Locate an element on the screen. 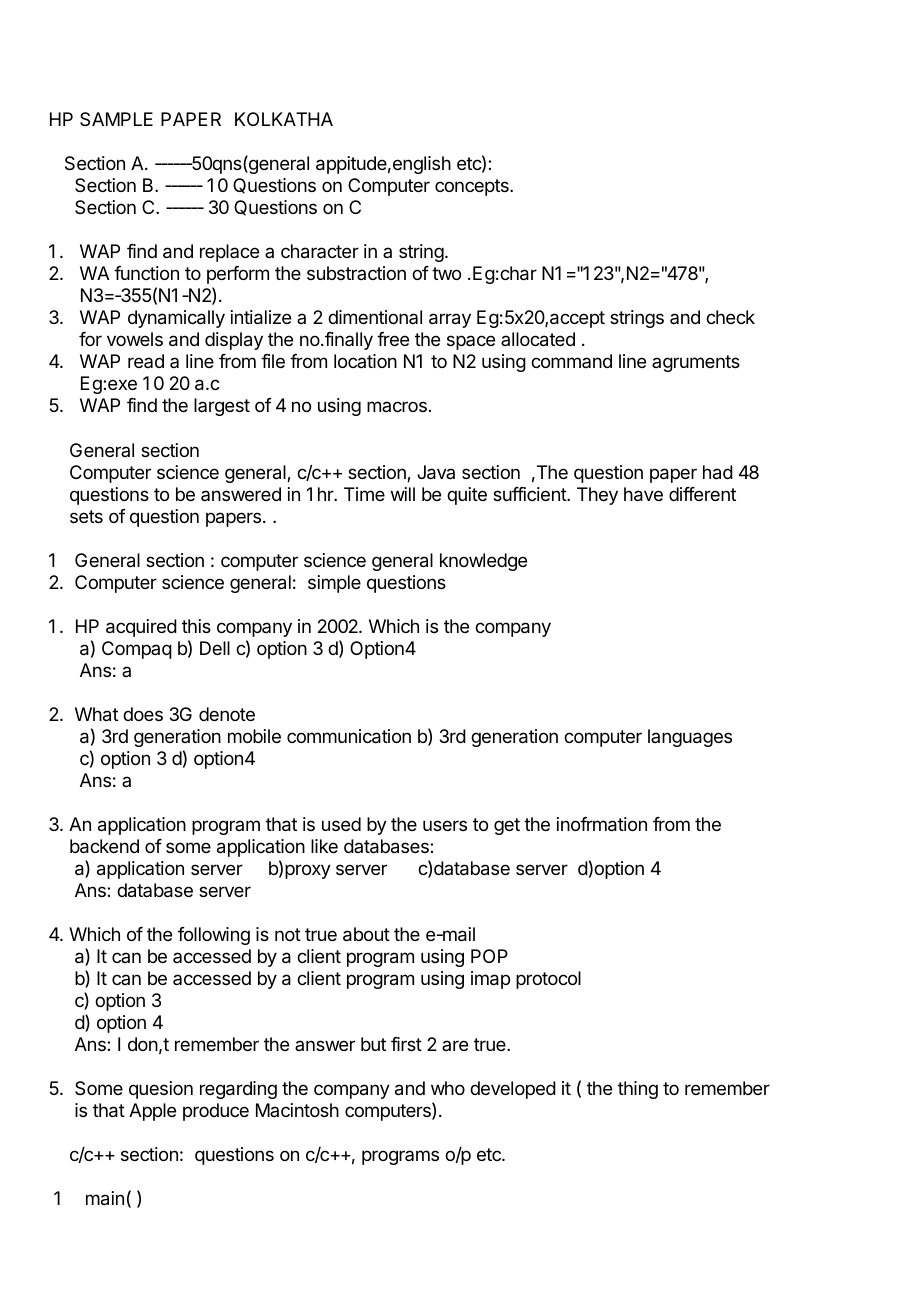 The height and width of the screenshot is (1308, 924). concepts is located at coordinates (473, 187).
